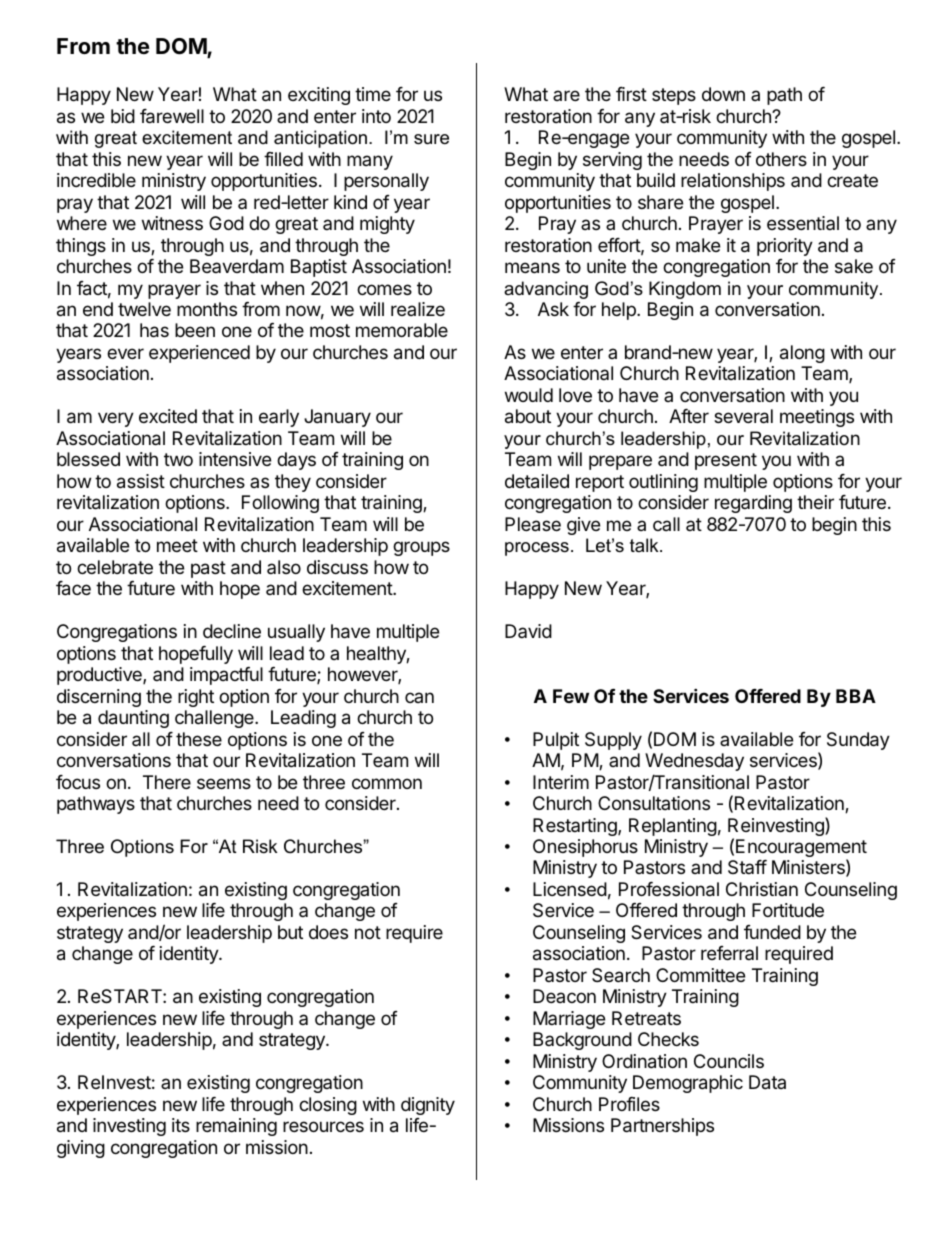  Describe the element at coordinates (181, 1125) in the screenshot. I see `its` at that location.
